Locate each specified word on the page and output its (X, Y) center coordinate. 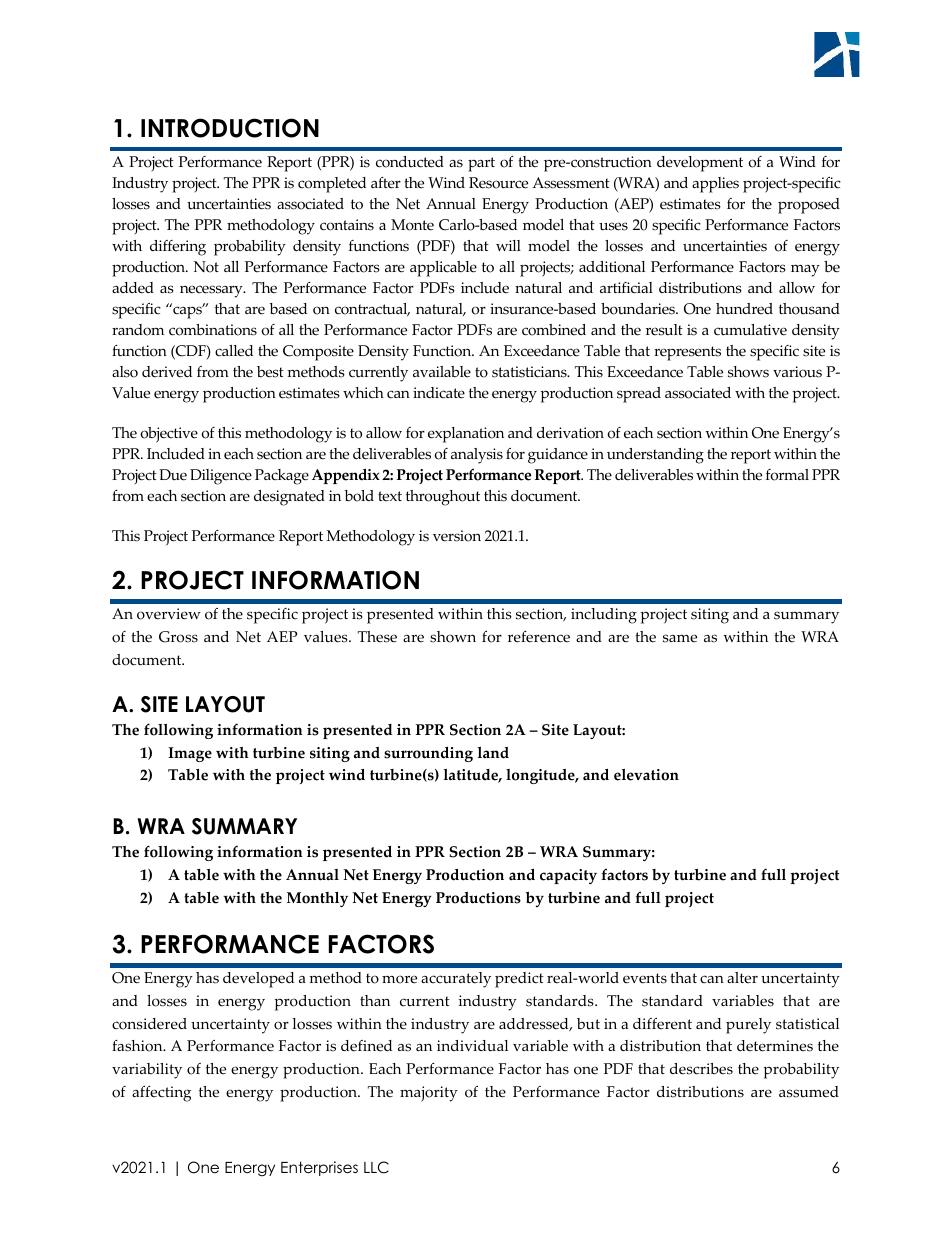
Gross (178, 637)
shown (453, 637)
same (680, 638)
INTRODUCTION (230, 128)
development (700, 164)
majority (429, 1094)
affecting (161, 1094)
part (481, 164)
